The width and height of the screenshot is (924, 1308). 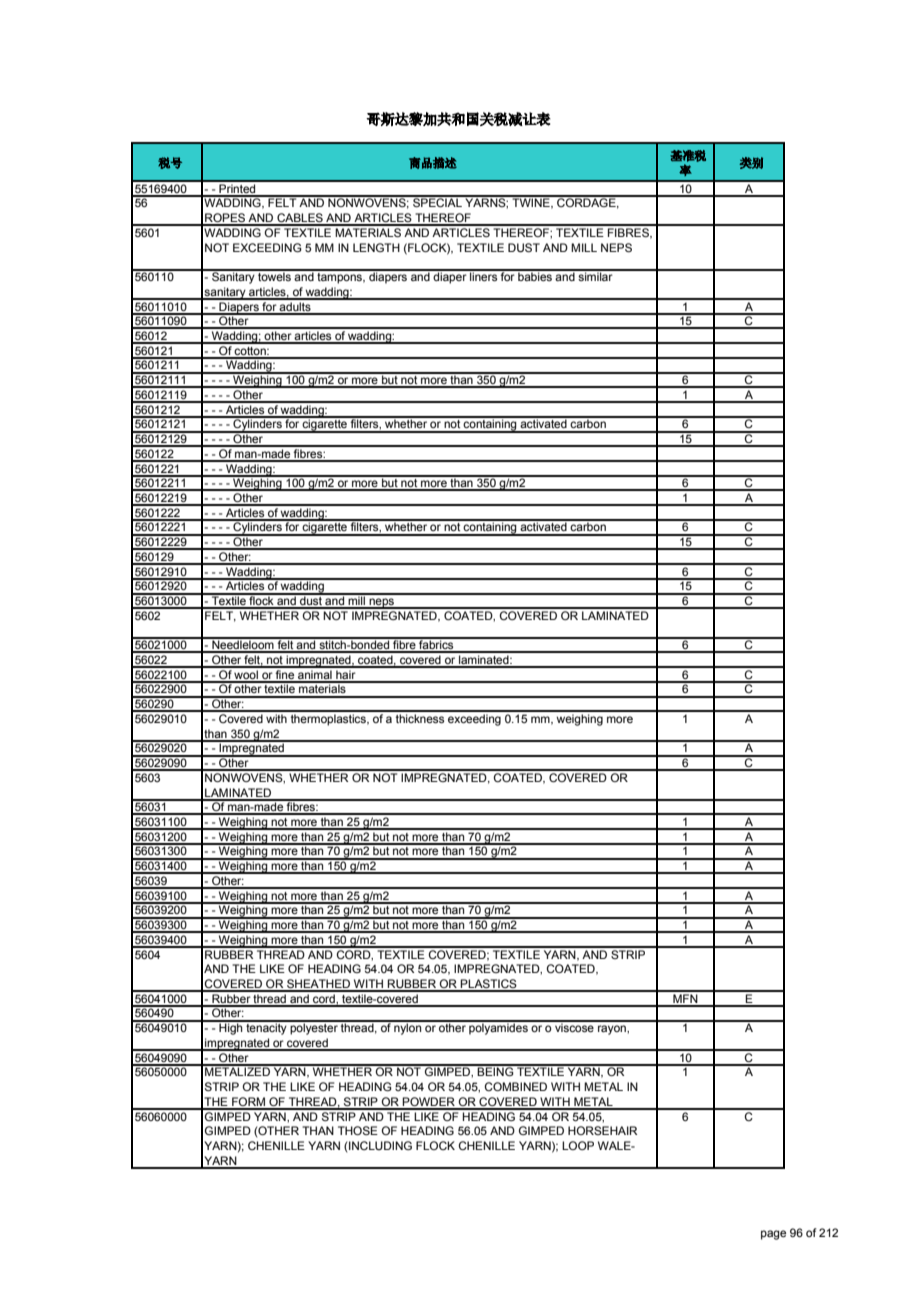 I want to click on THOSE, so click(x=358, y=1130).
